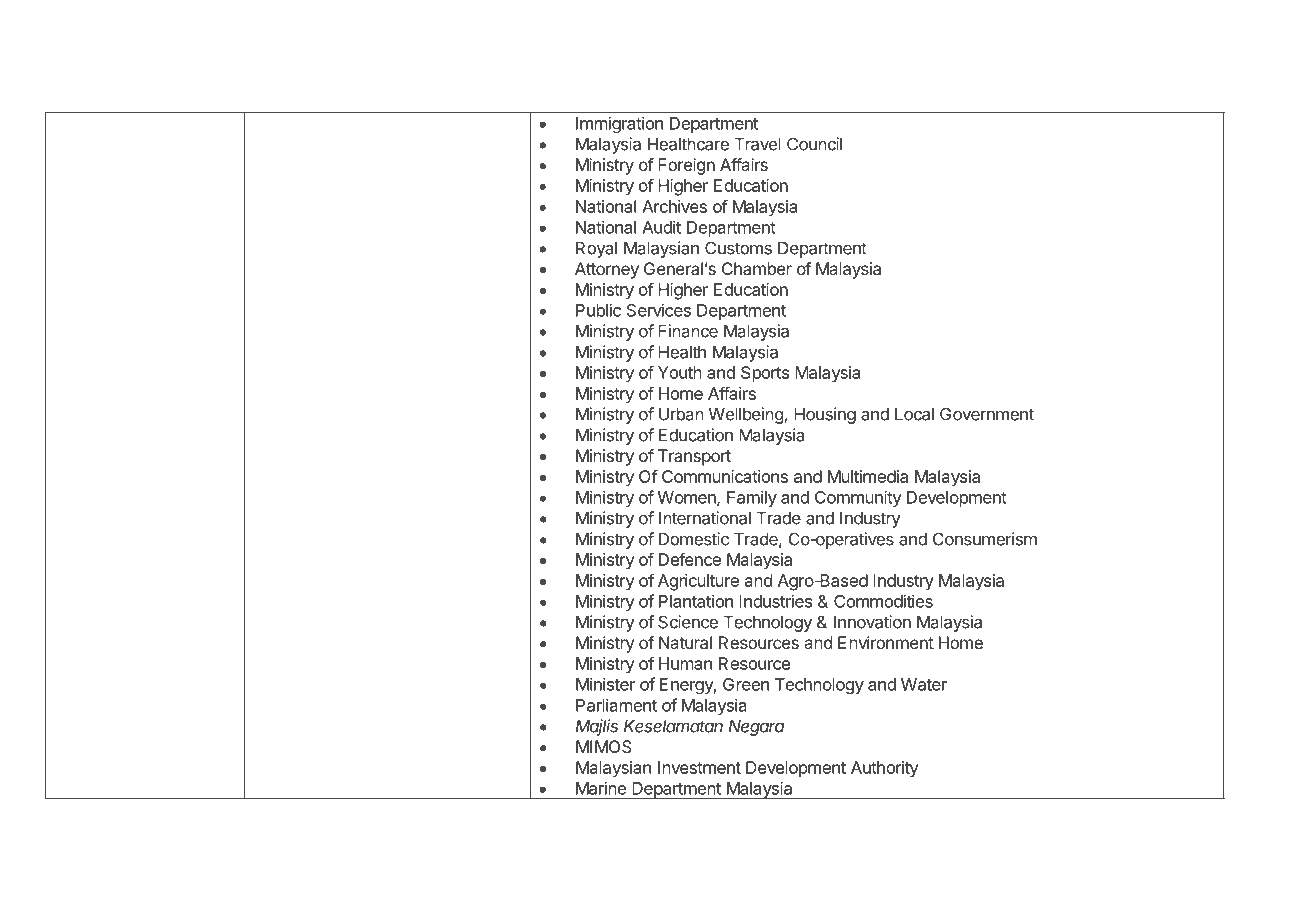 The image size is (1308, 924). What do you see at coordinates (601, 788) in the image?
I see `Marine` at bounding box center [601, 788].
